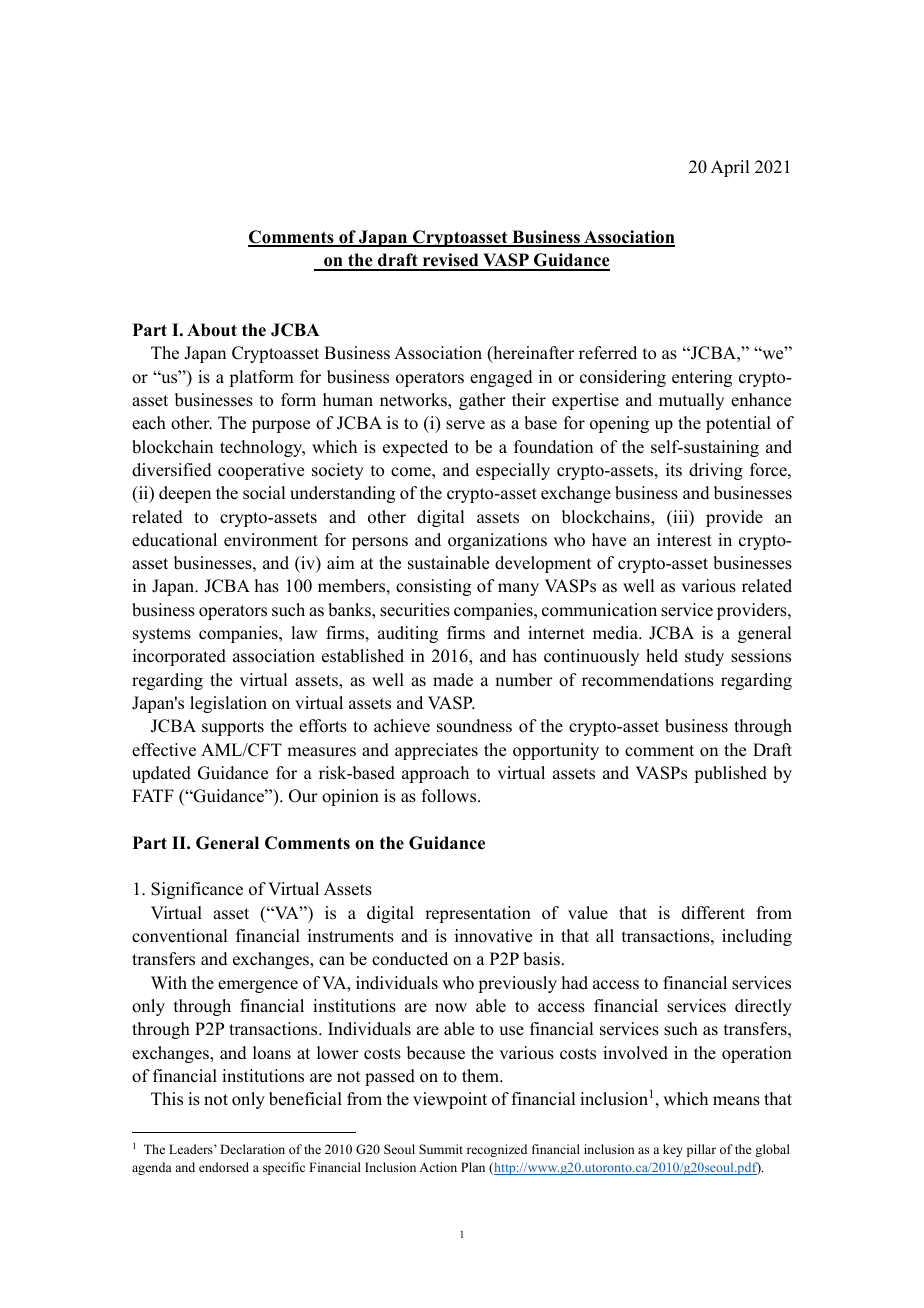  What do you see at coordinates (730, 168) in the document?
I see `April` at bounding box center [730, 168].
